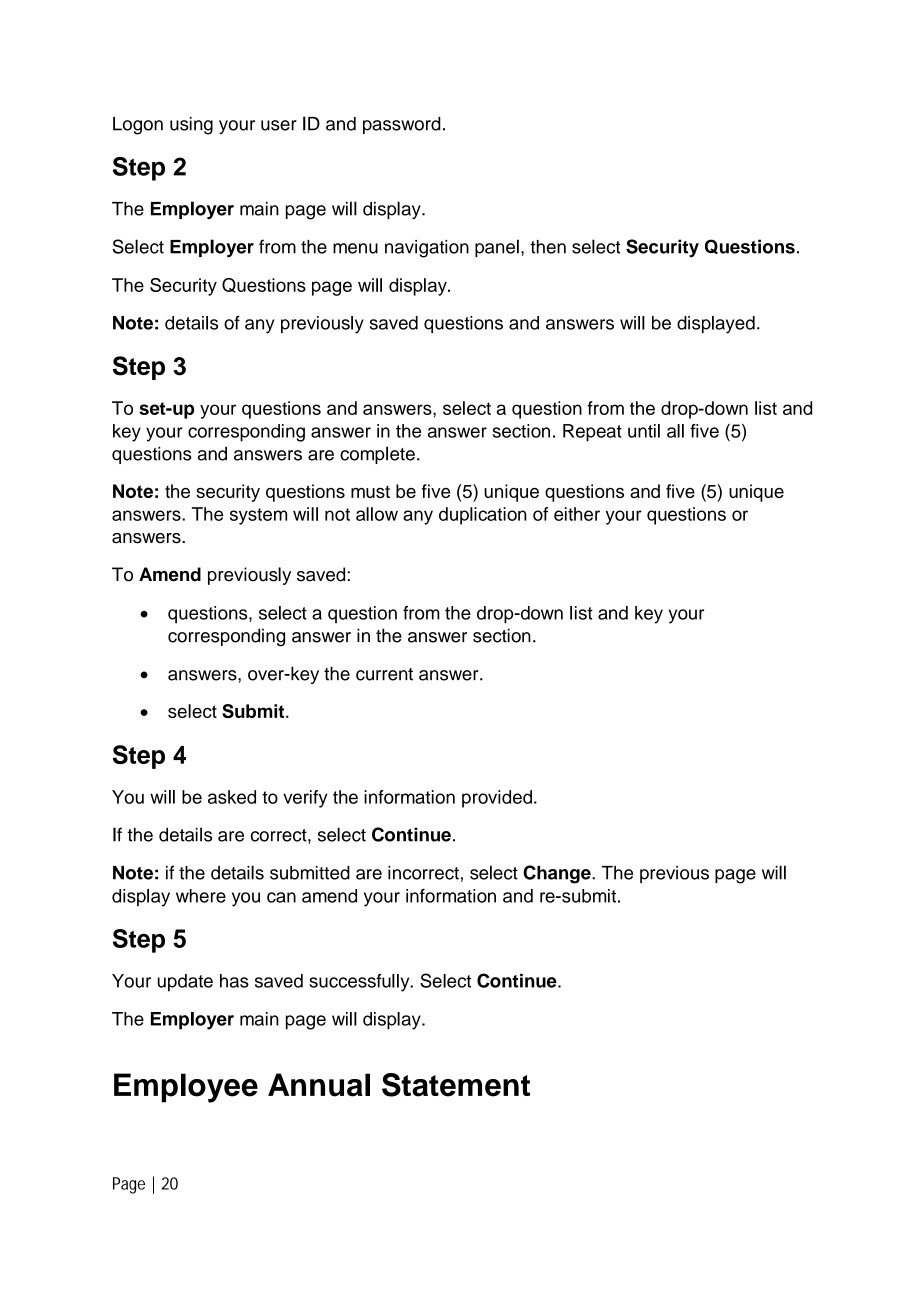  Describe the element at coordinates (258, 516) in the screenshot. I see `system` at that location.
